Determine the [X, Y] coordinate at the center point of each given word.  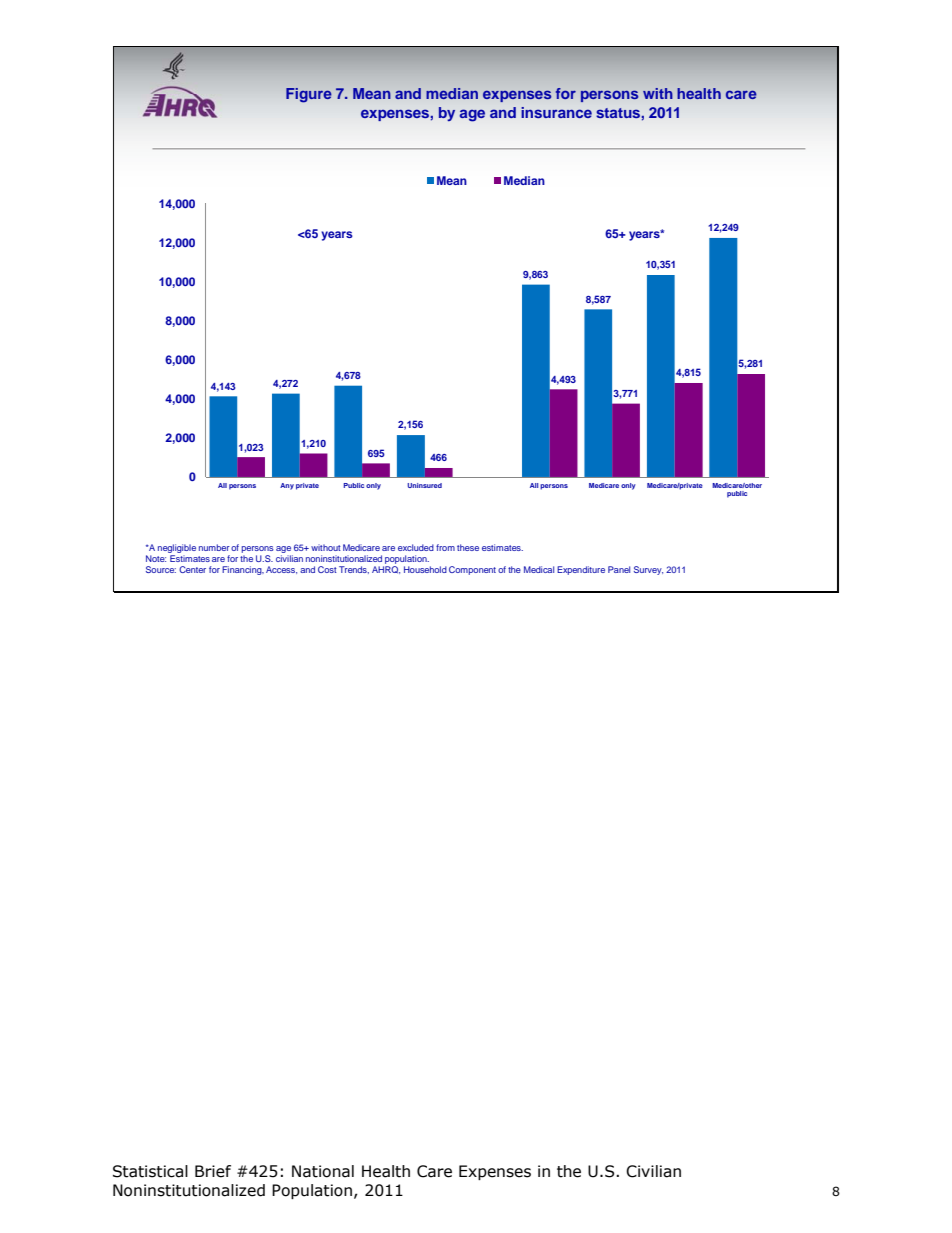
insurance [556, 112]
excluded [416, 547]
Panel [619, 569]
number [214, 547]
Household [425, 569]
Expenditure [581, 570]
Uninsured [424, 485]
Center [192, 569]
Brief [213, 1171]
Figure [309, 95]
